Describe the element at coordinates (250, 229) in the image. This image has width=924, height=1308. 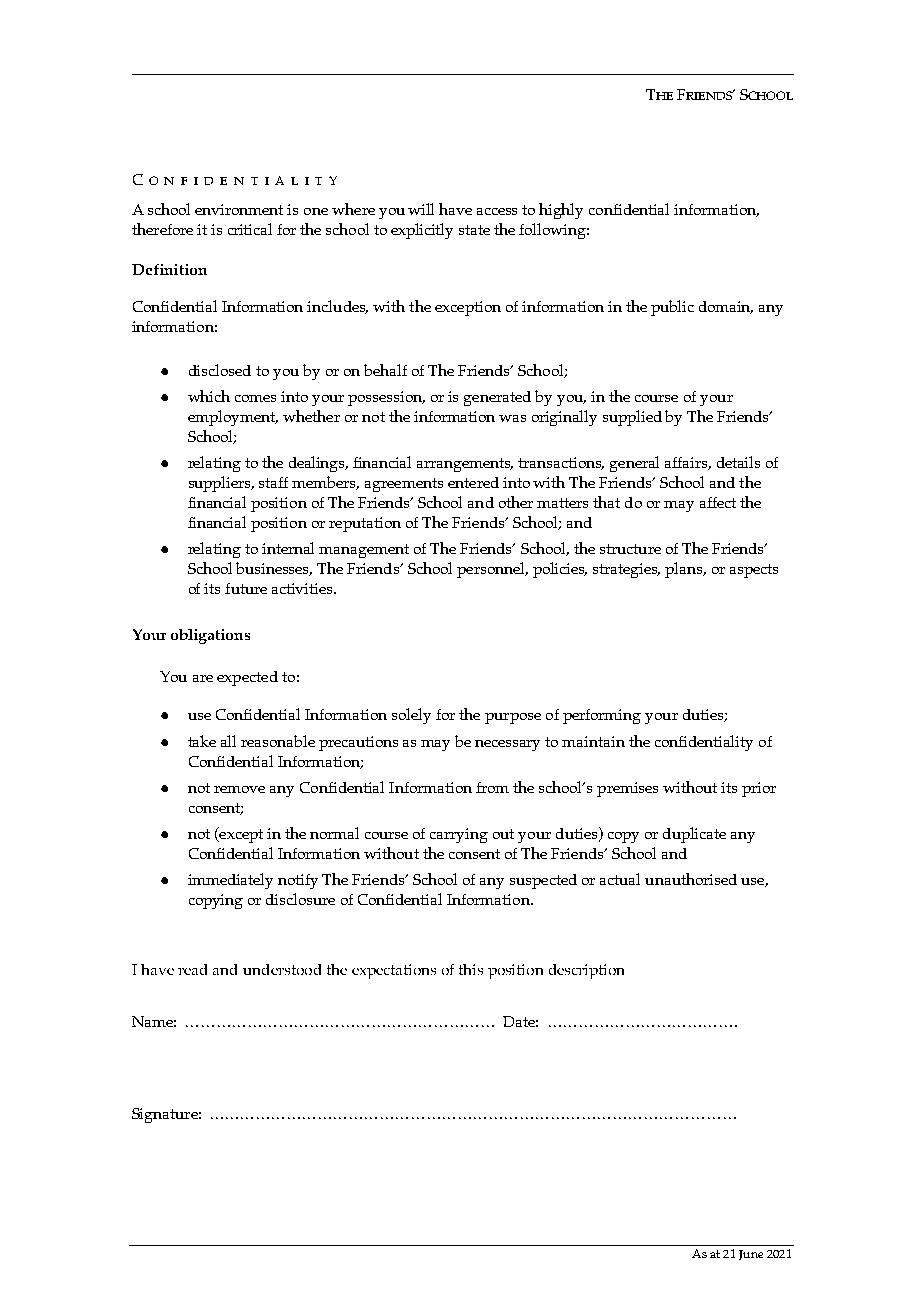
I see `critical` at that location.
